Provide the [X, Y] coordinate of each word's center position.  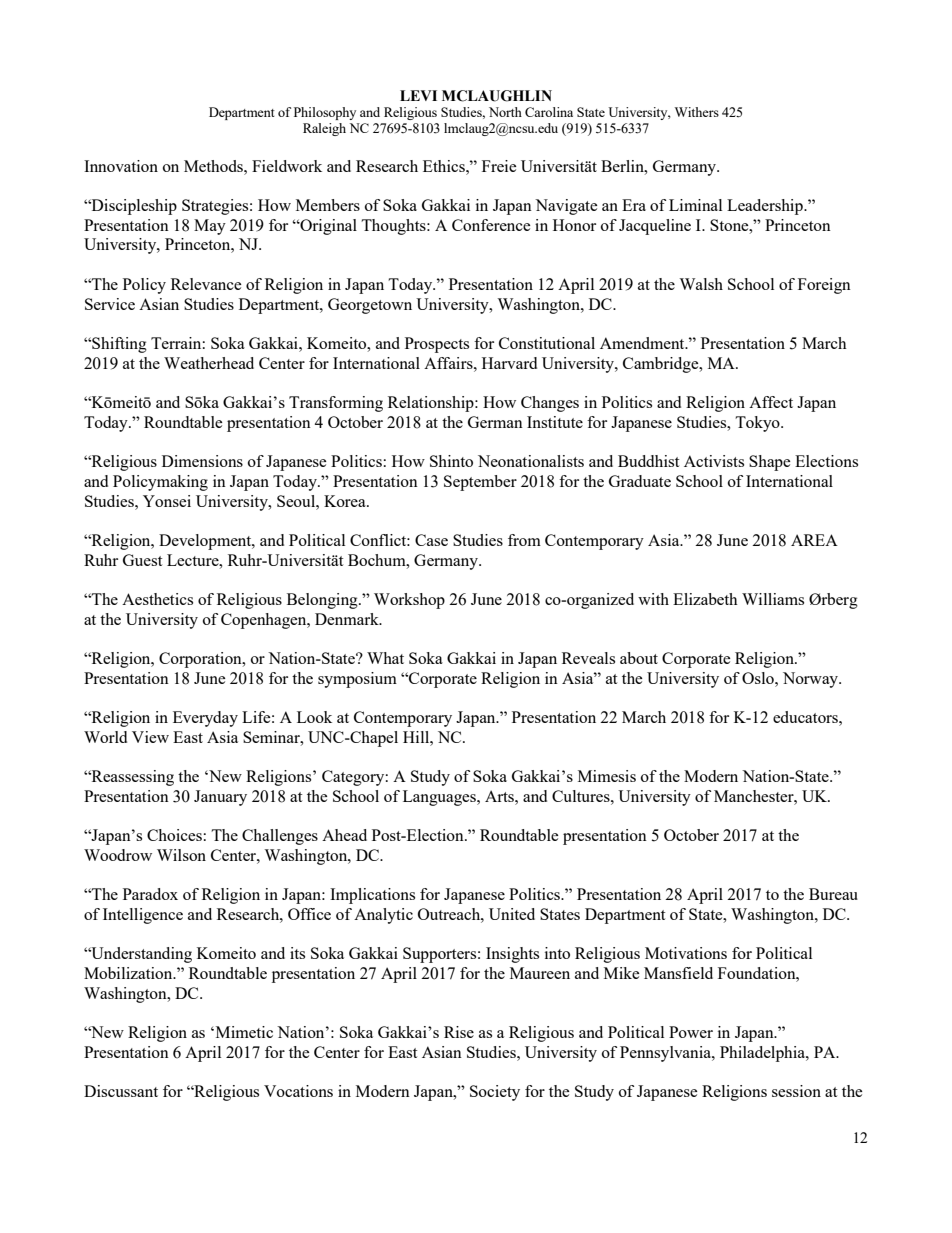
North [505, 112]
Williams [773, 599]
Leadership [766, 207]
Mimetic [243, 1032]
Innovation [121, 166]
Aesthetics [157, 599]
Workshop [409, 601]
